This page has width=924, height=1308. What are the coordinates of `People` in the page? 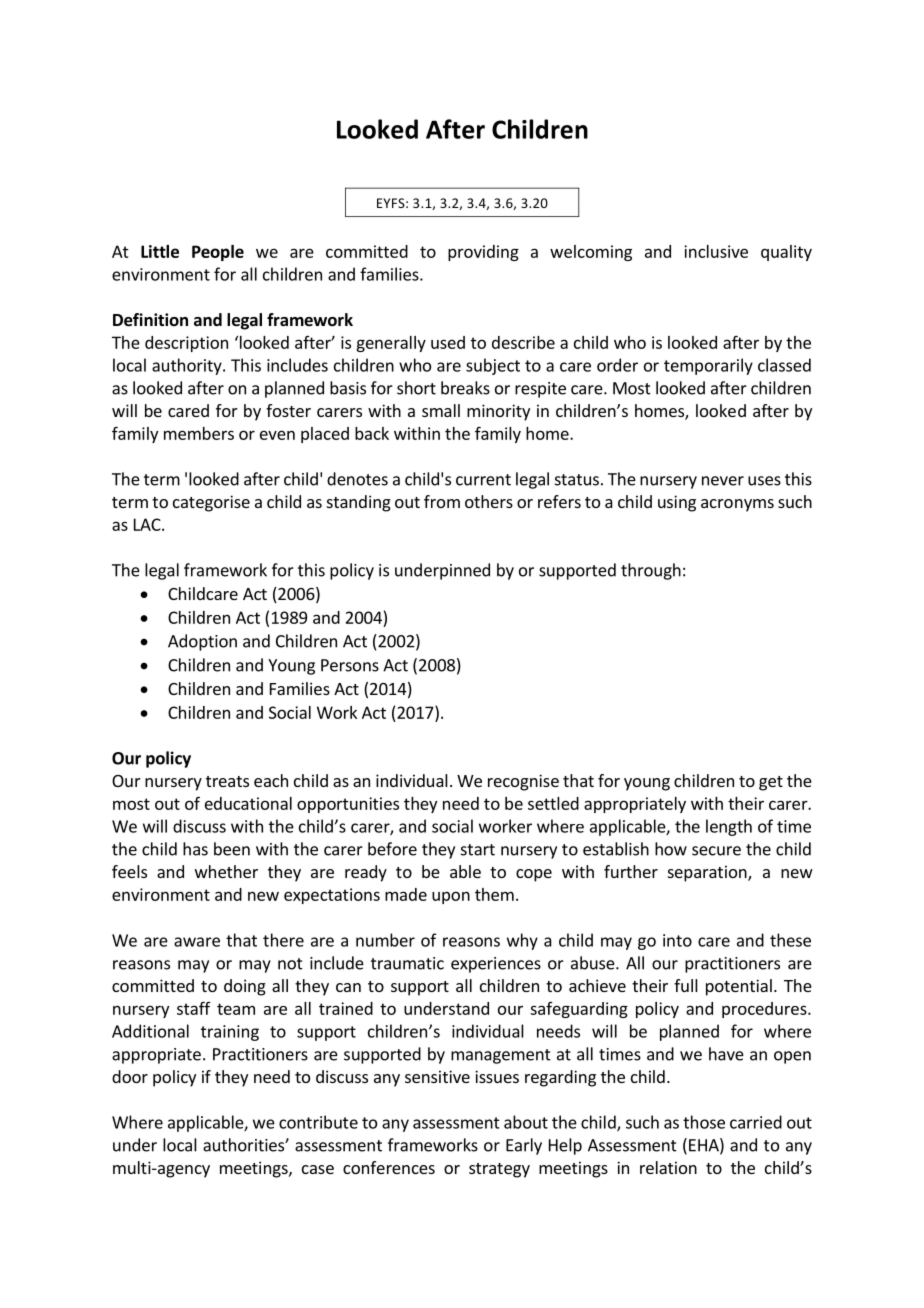 It's located at (218, 253).
